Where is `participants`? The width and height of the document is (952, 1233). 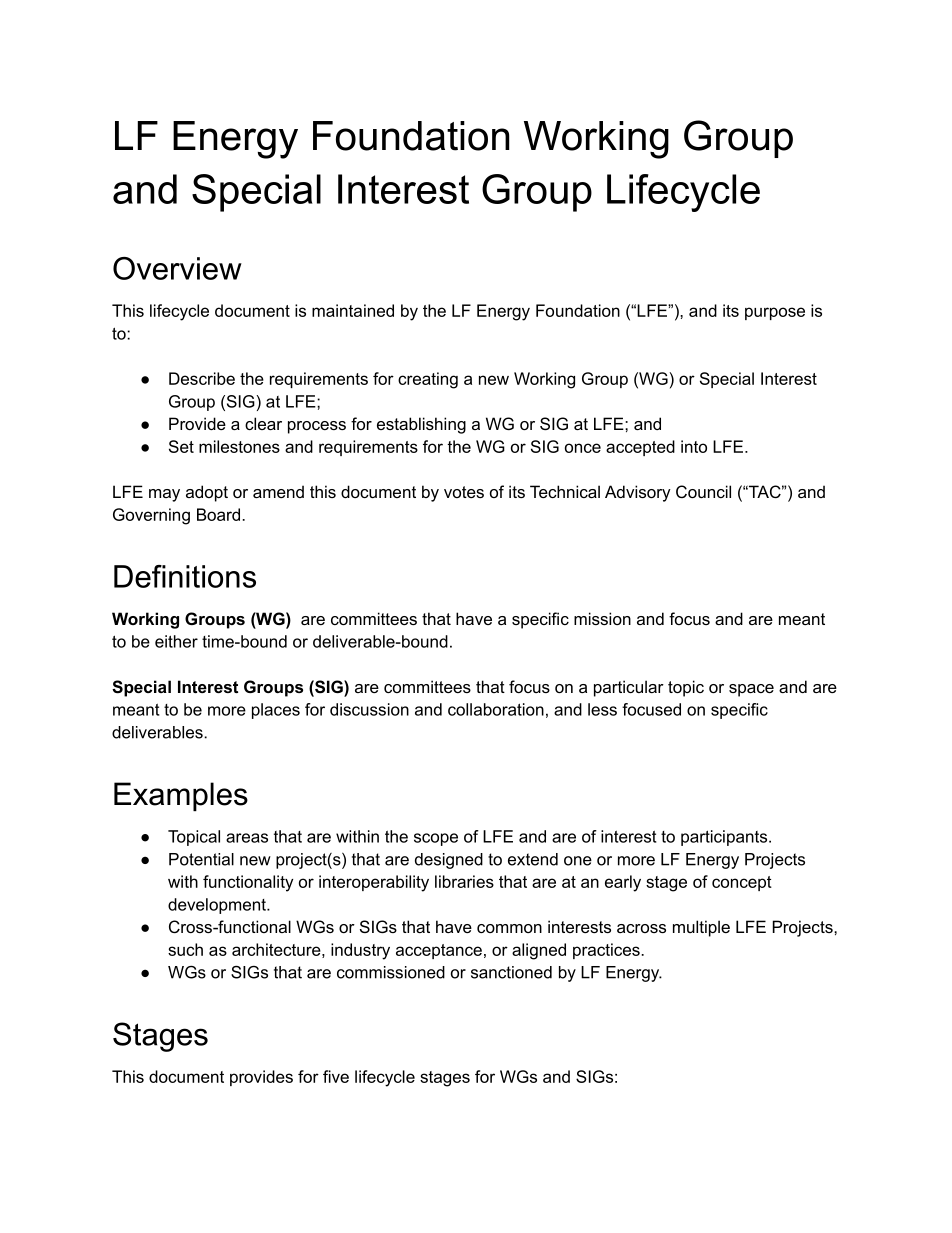 participants is located at coordinates (725, 838).
